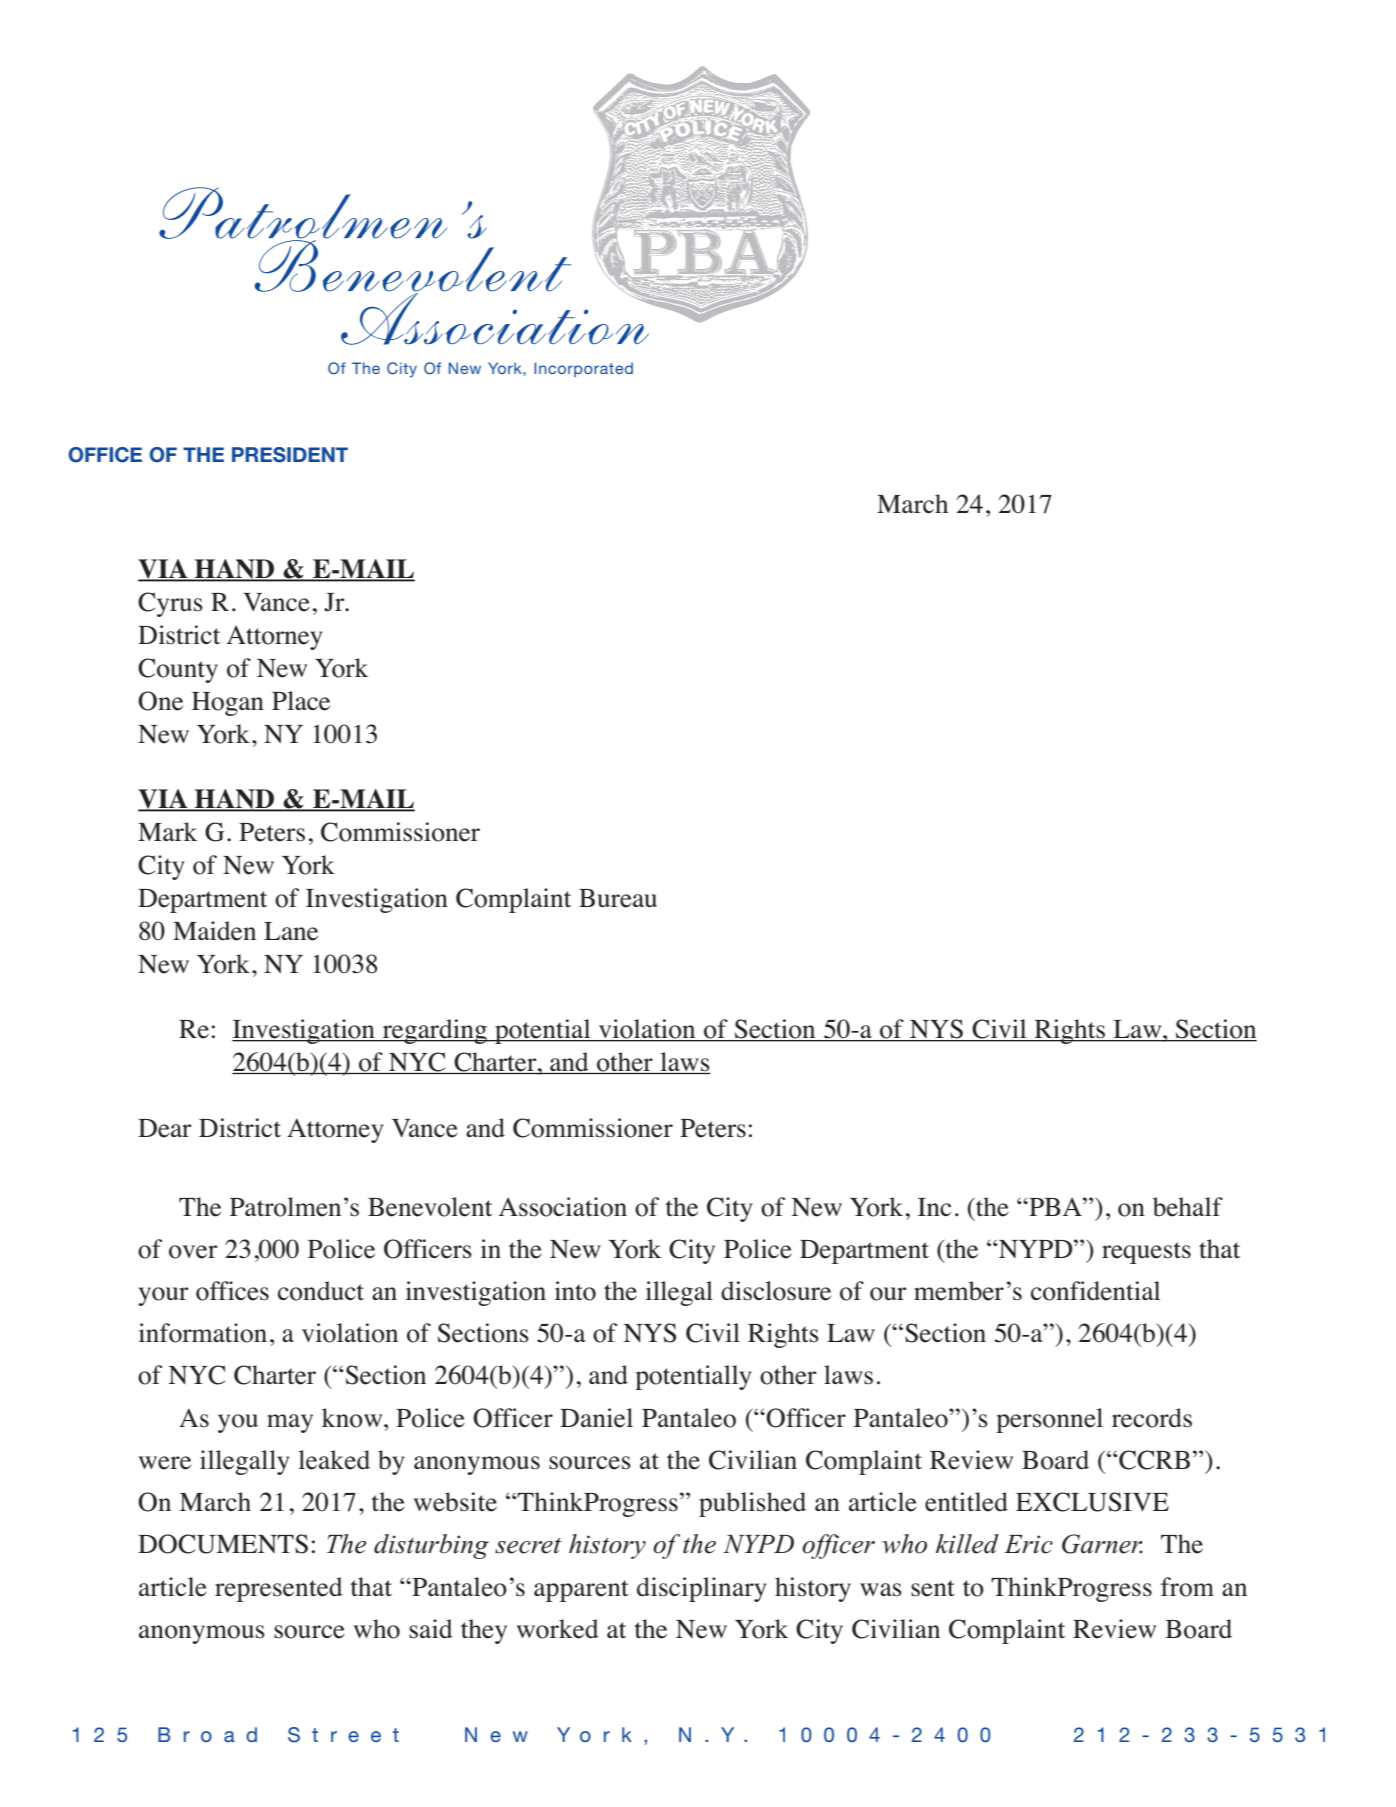  Describe the element at coordinates (290, 455) in the image. I see `PRESIDENT` at that location.
